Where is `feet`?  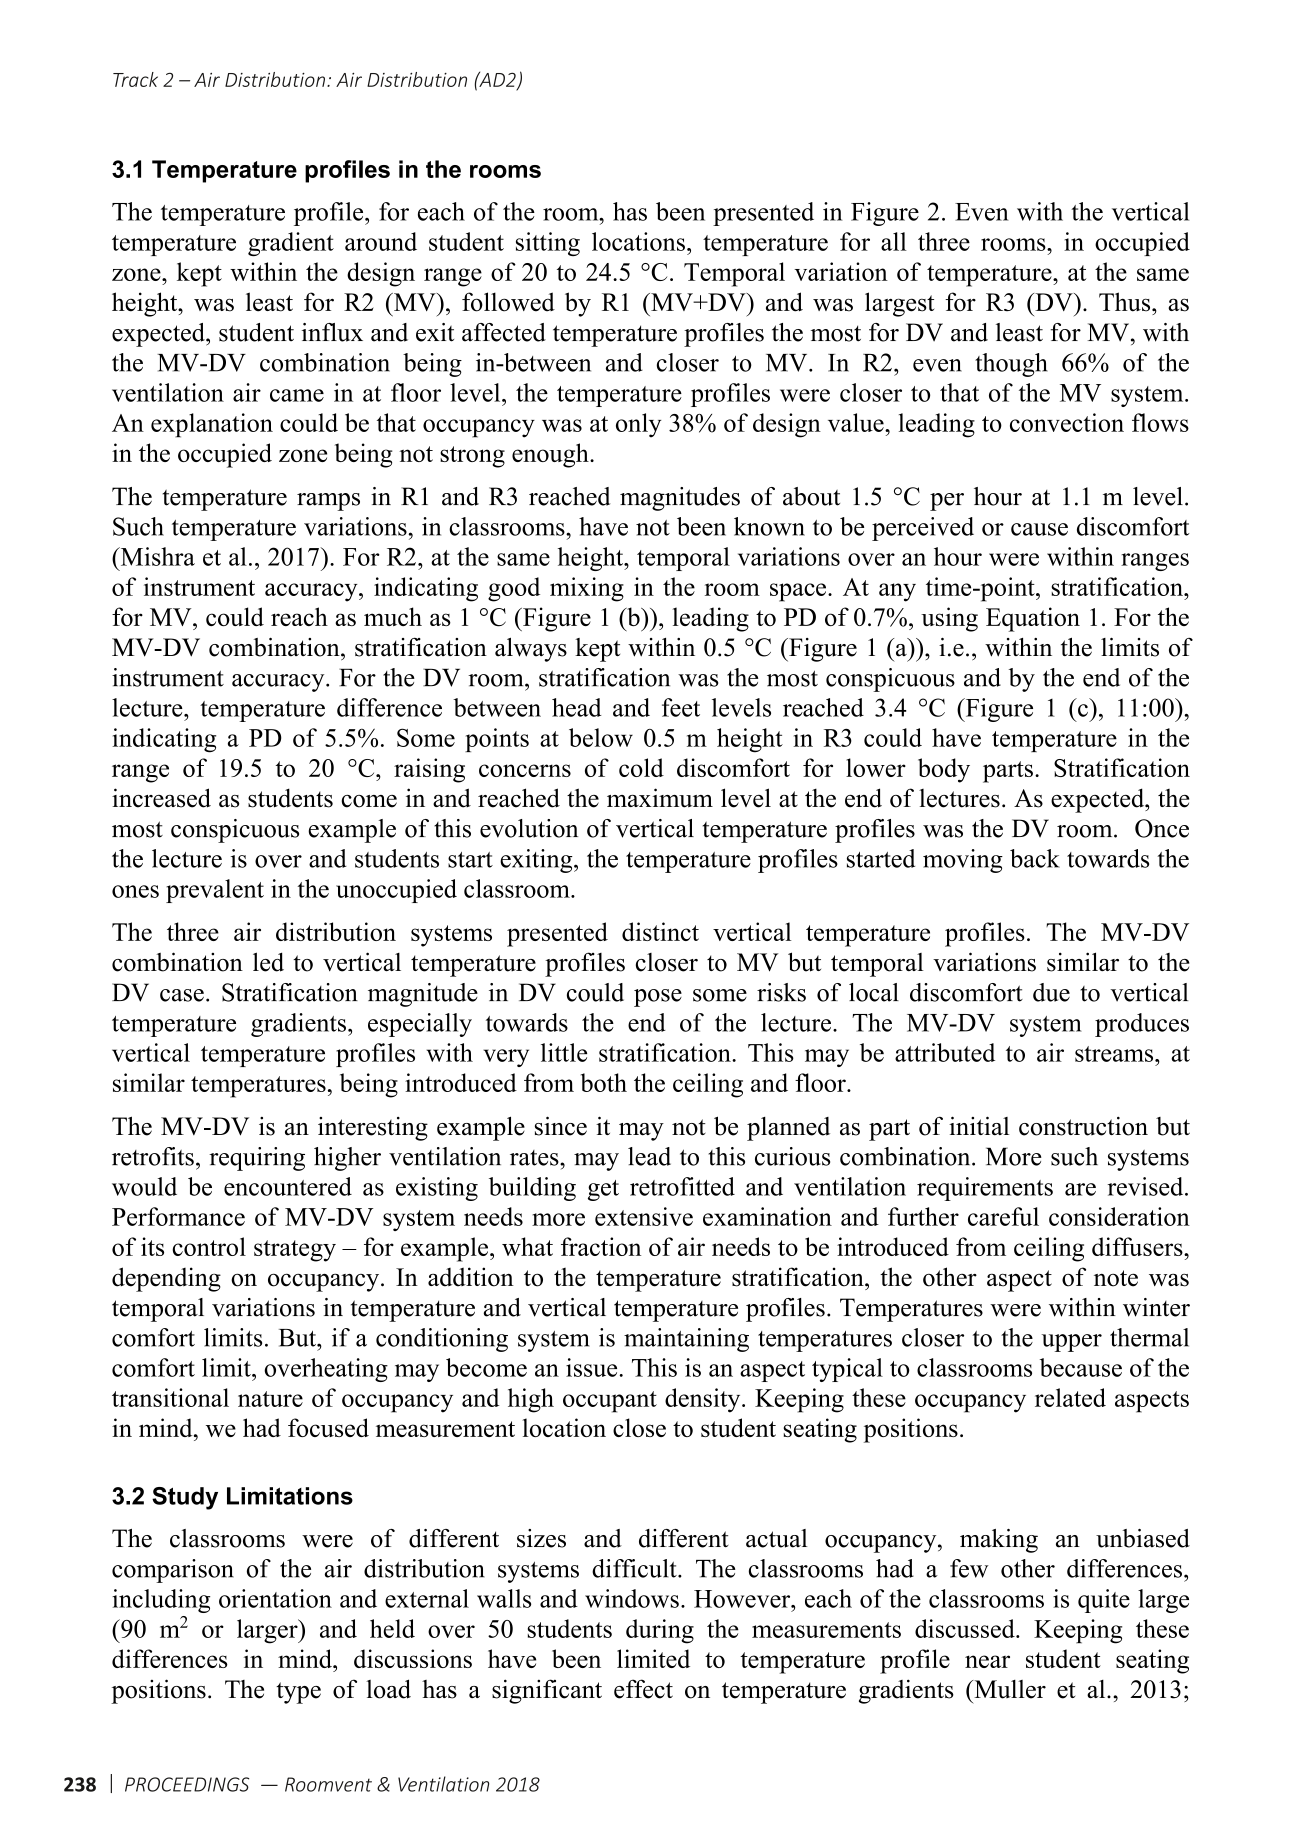 feet is located at coordinates (681, 707).
